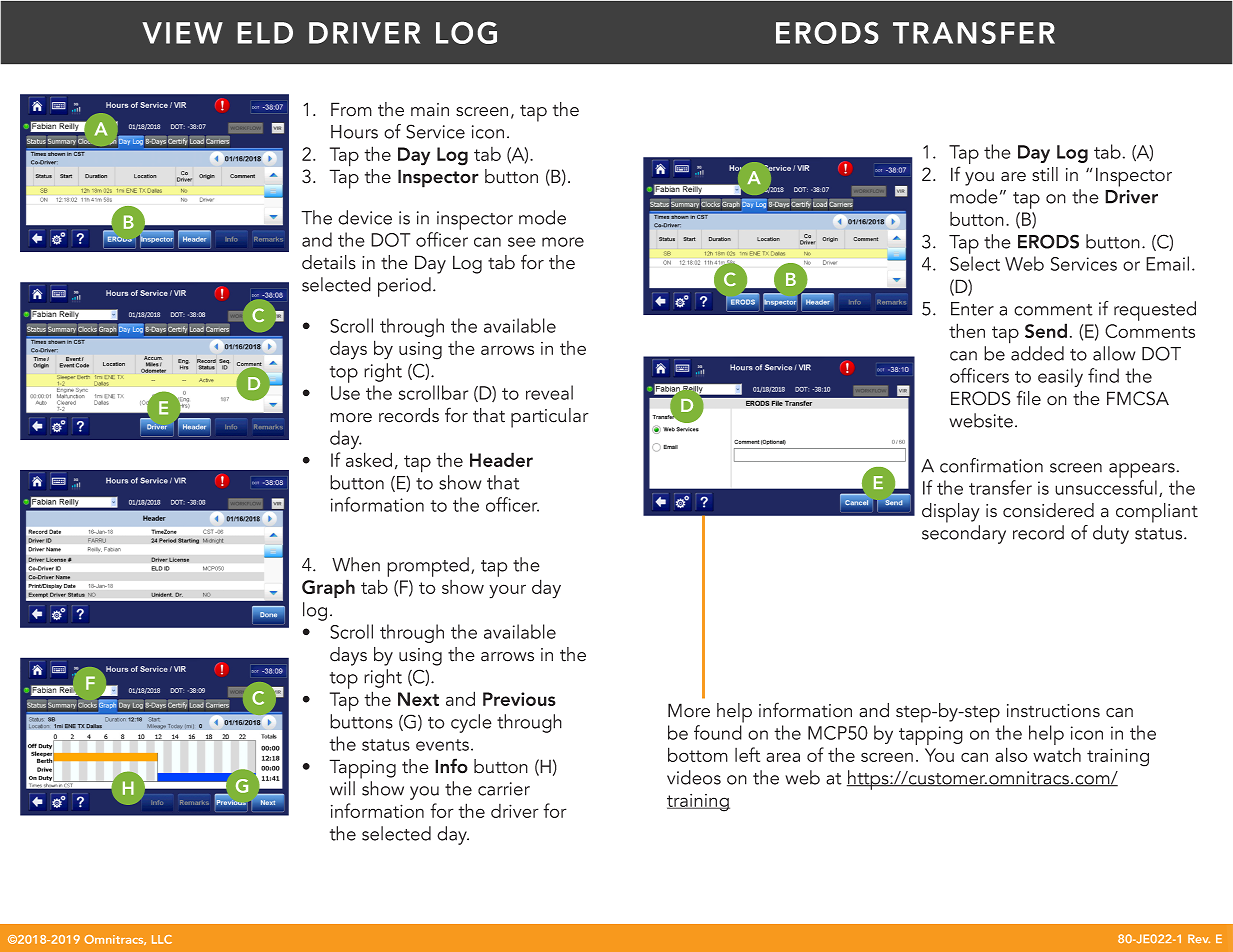 The image size is (1233, 952). Describe the element at coordinates (1045, 174) in the page. I see `still` at that location.
